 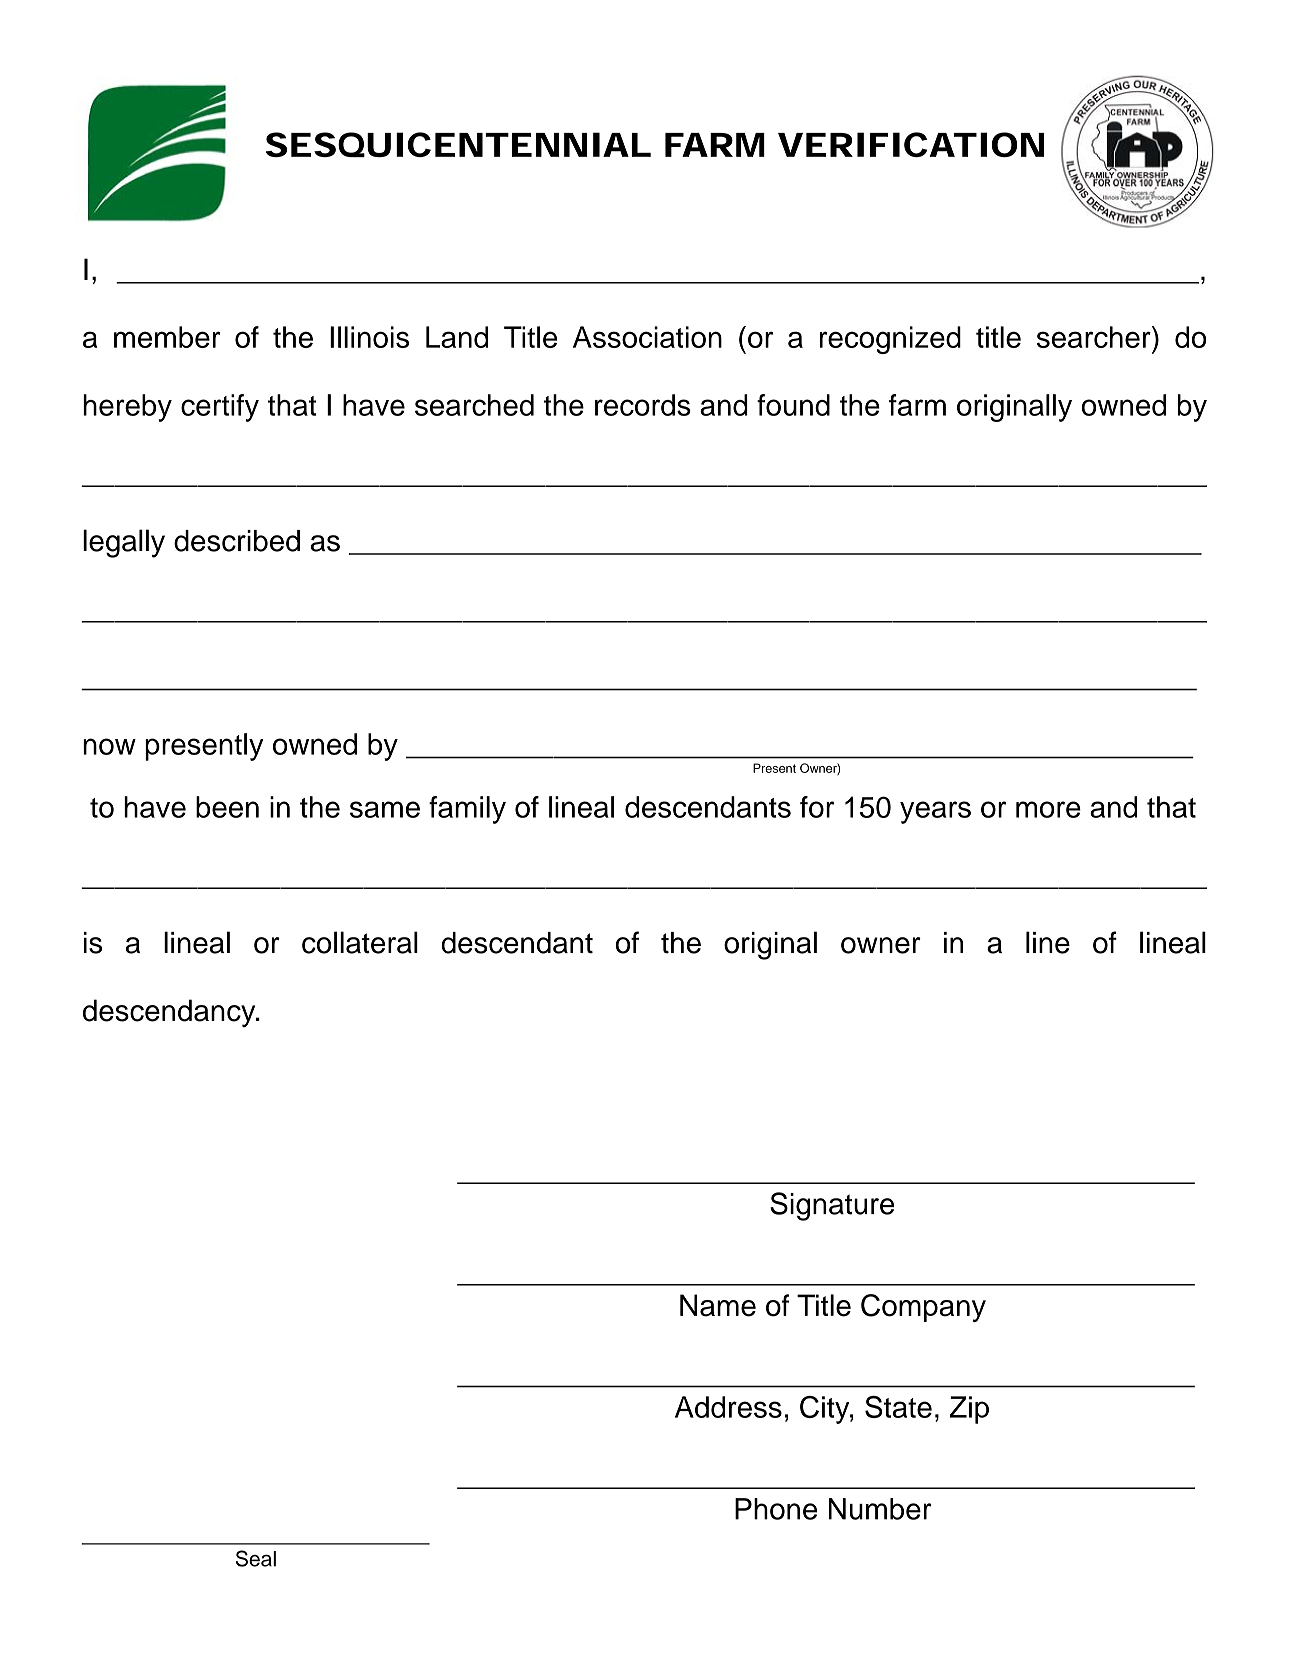 What do you see at coordinates (935, 812) in the screenshot?
I see `years` at bounding box center [935, 812].
